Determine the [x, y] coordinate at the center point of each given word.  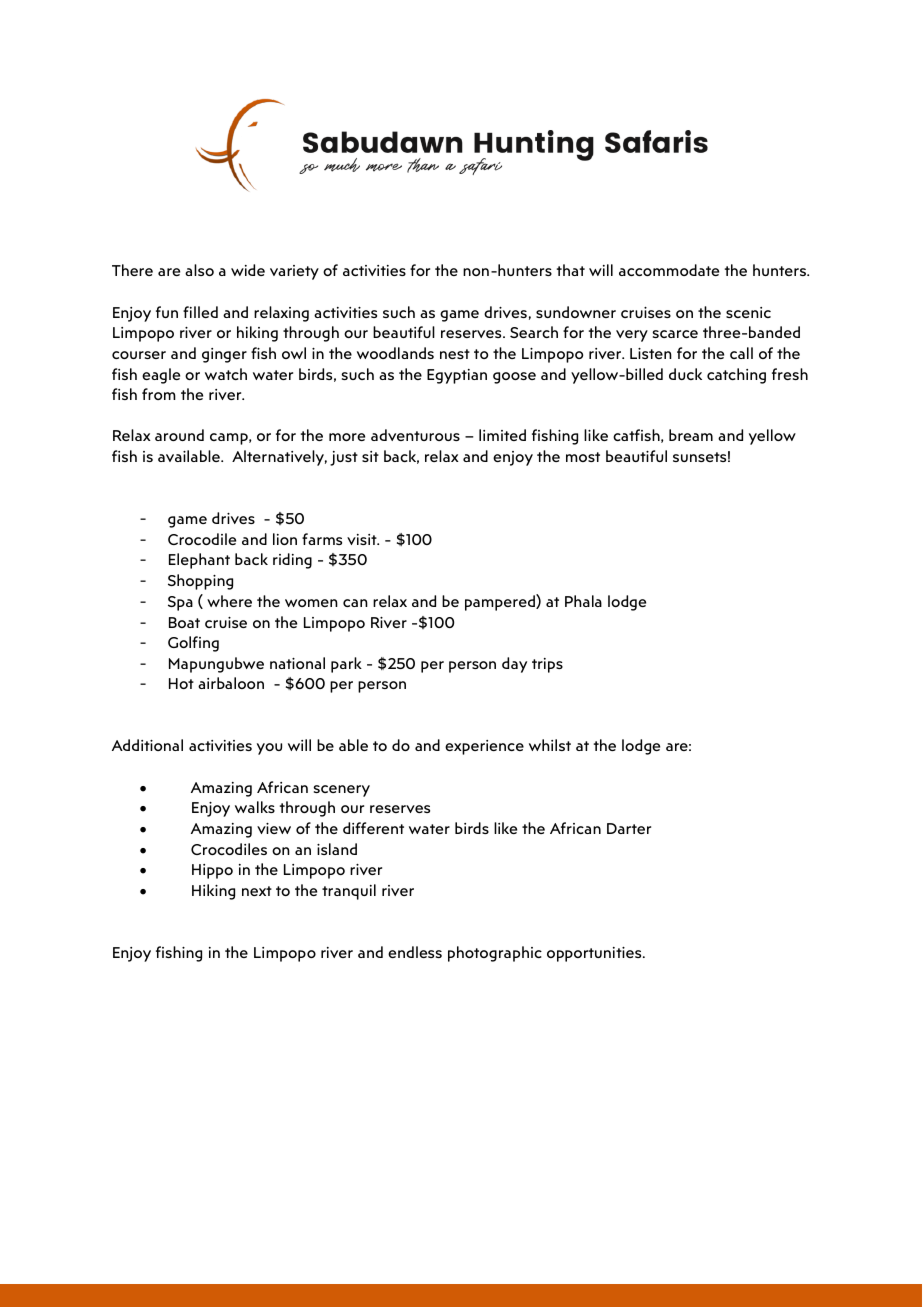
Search [534, 332]
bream [691, 435]
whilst [550, 745]
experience [484, 747]
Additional [147, 745]
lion [285, 539]
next [257, 891]
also [199, 270]
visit [363, 539]
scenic [748, 312]
